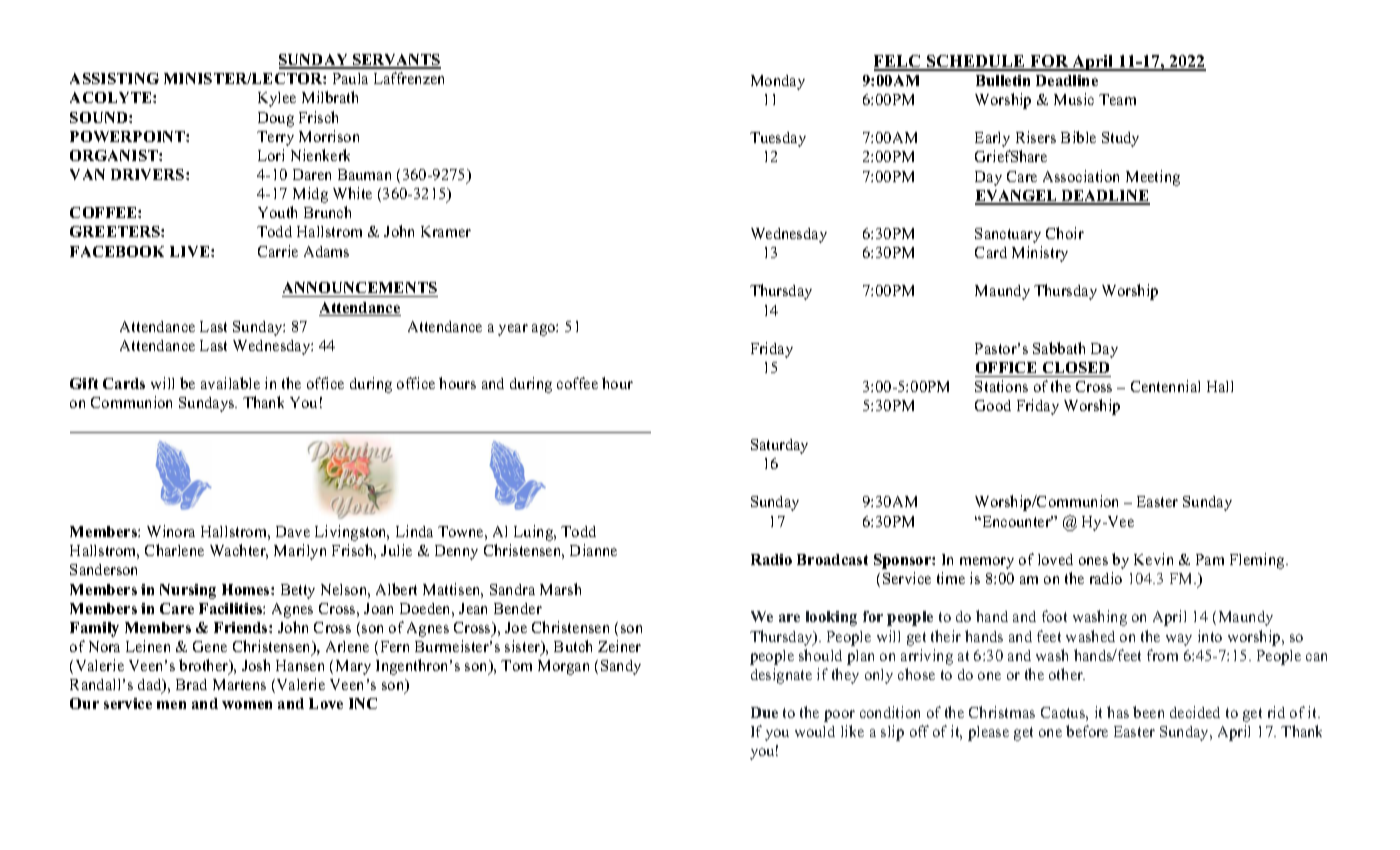 The width and height of the page is (1400, 850). Describe the element at coordinates (247, 705) in the page. I see `women` at that location.
